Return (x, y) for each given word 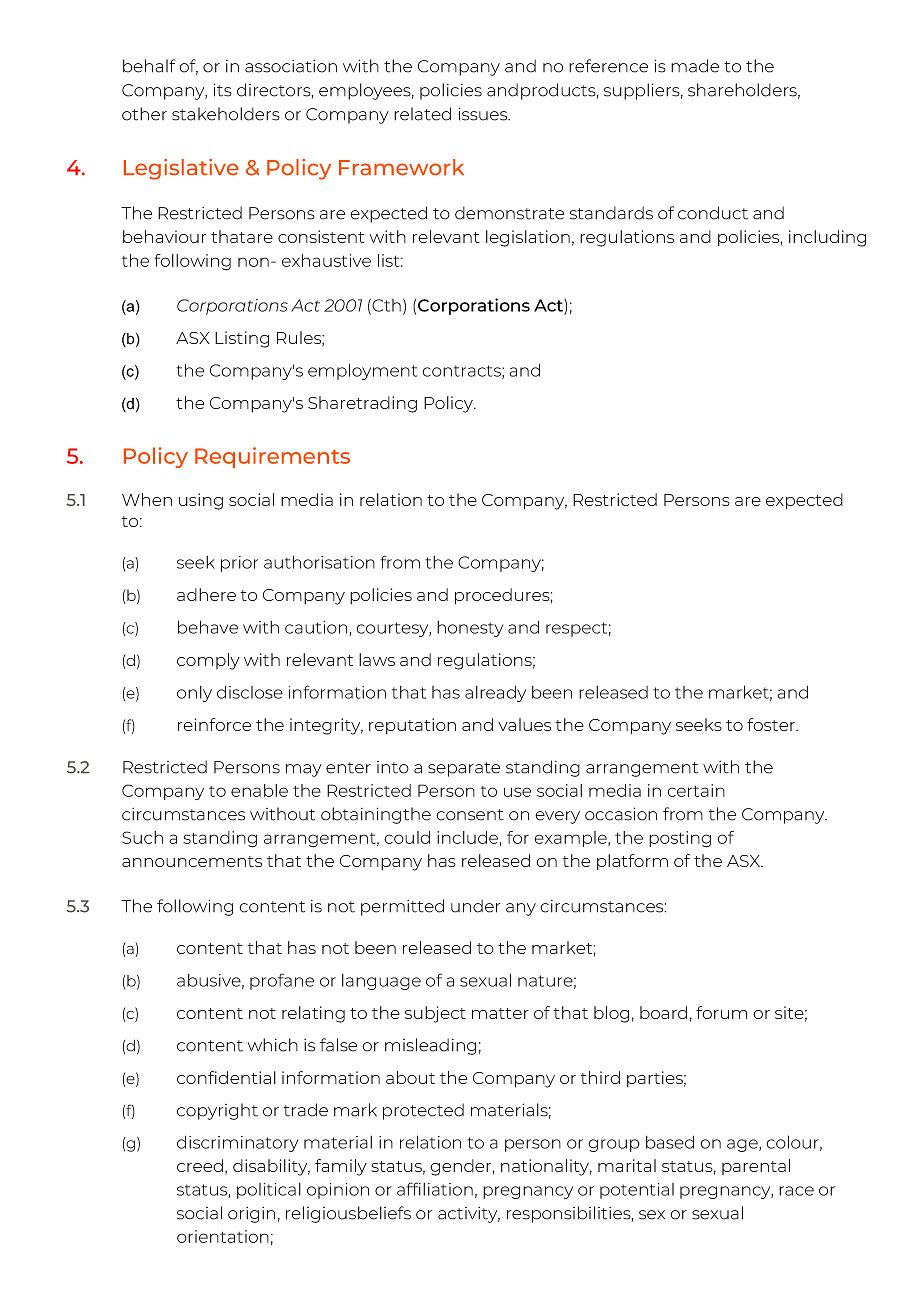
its (223, 90)
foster (772, 724)
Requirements (272, 457)
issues (484, 114)
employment (363, 371)
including (827, 238)
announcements (192, 861)
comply (208, 661)
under (475, 906)
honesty (470, 629)
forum (721, 1012)
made (695, 66)
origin (251, 1215)
